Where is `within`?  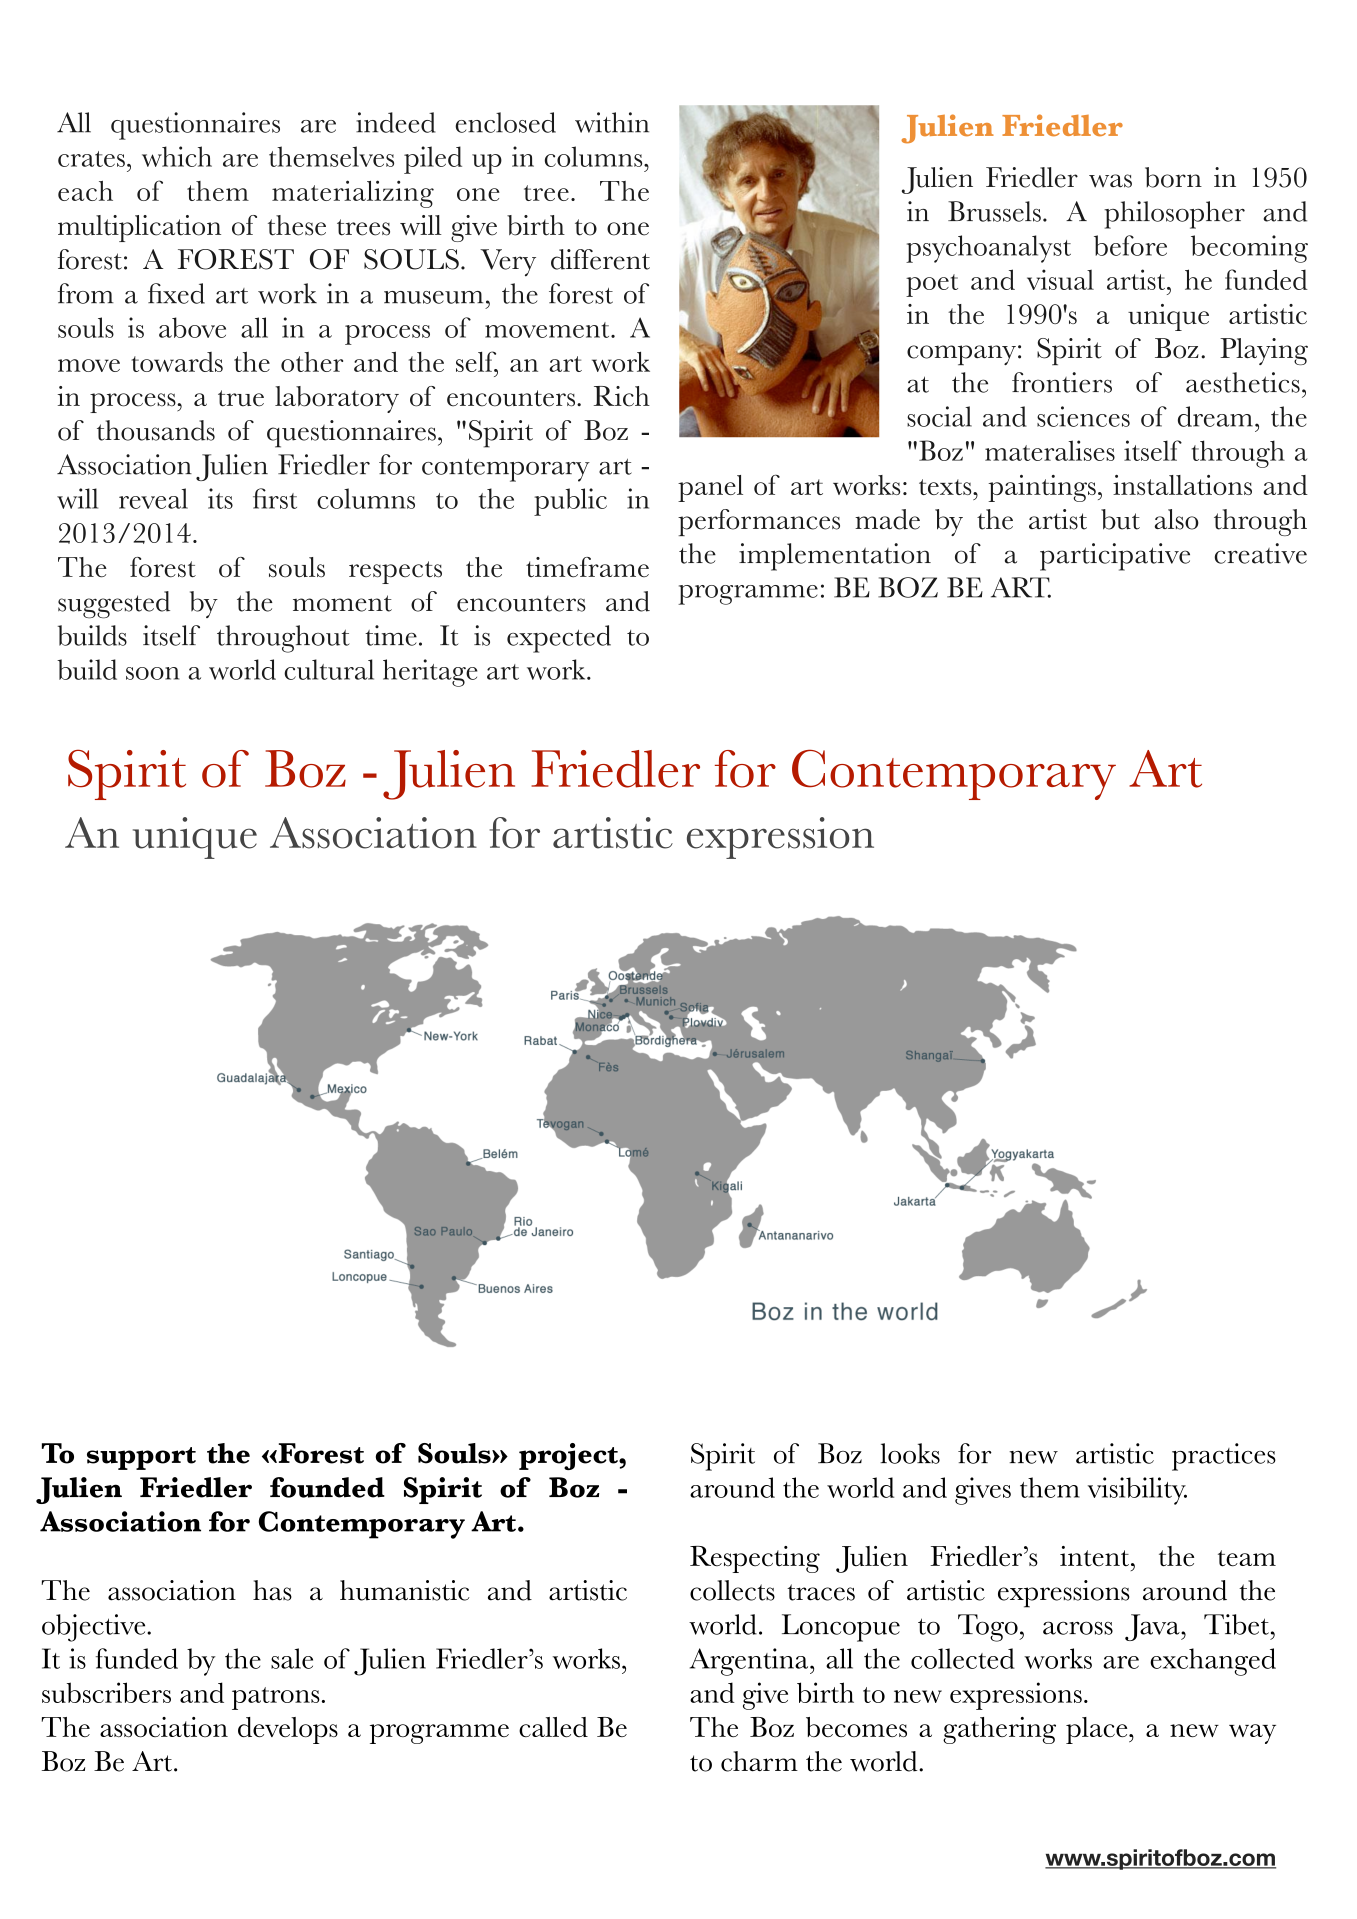 within is located at coordinates (612, 122).
